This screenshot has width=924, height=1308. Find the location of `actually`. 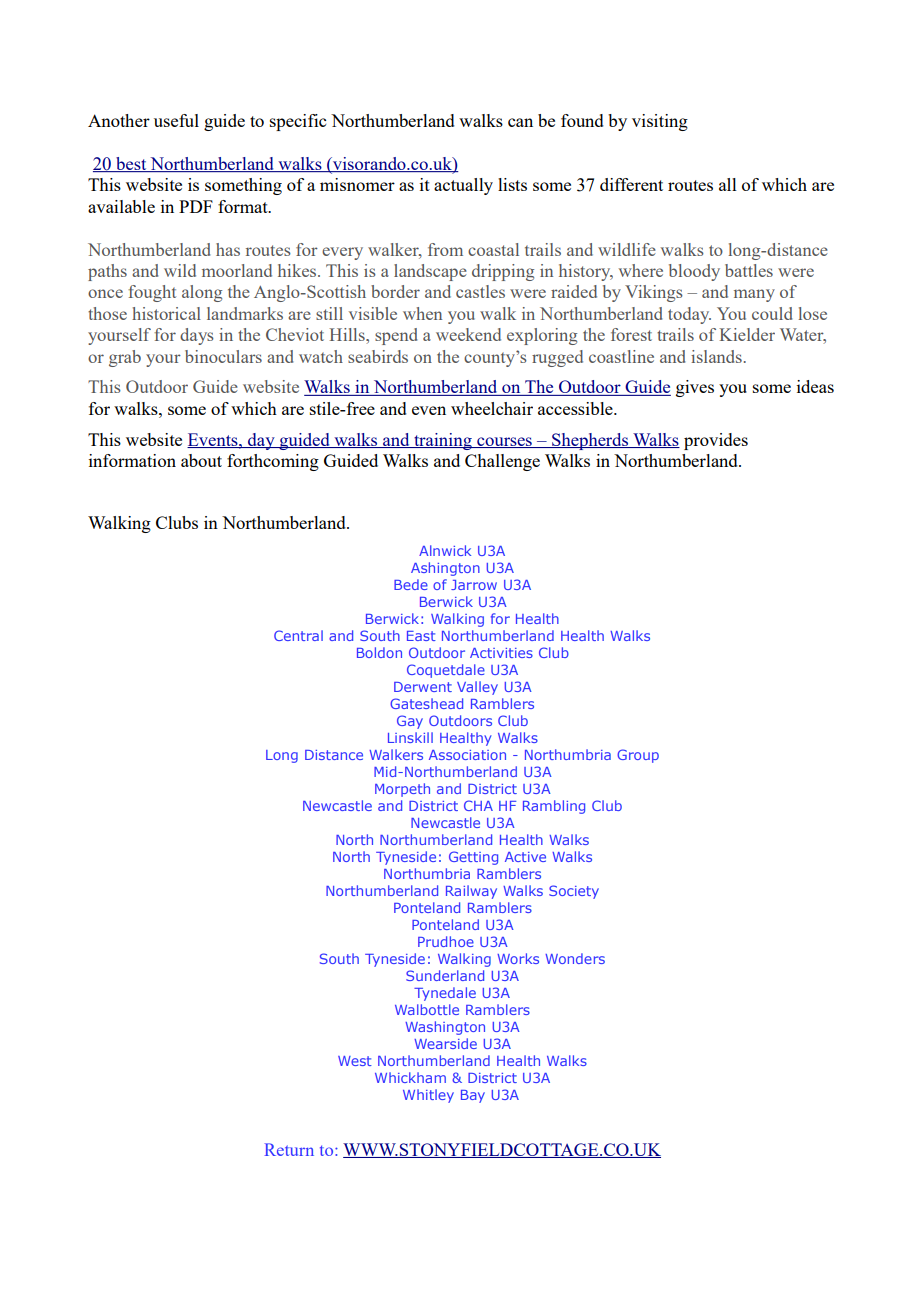

actually is located at coordinates (463, 186).
